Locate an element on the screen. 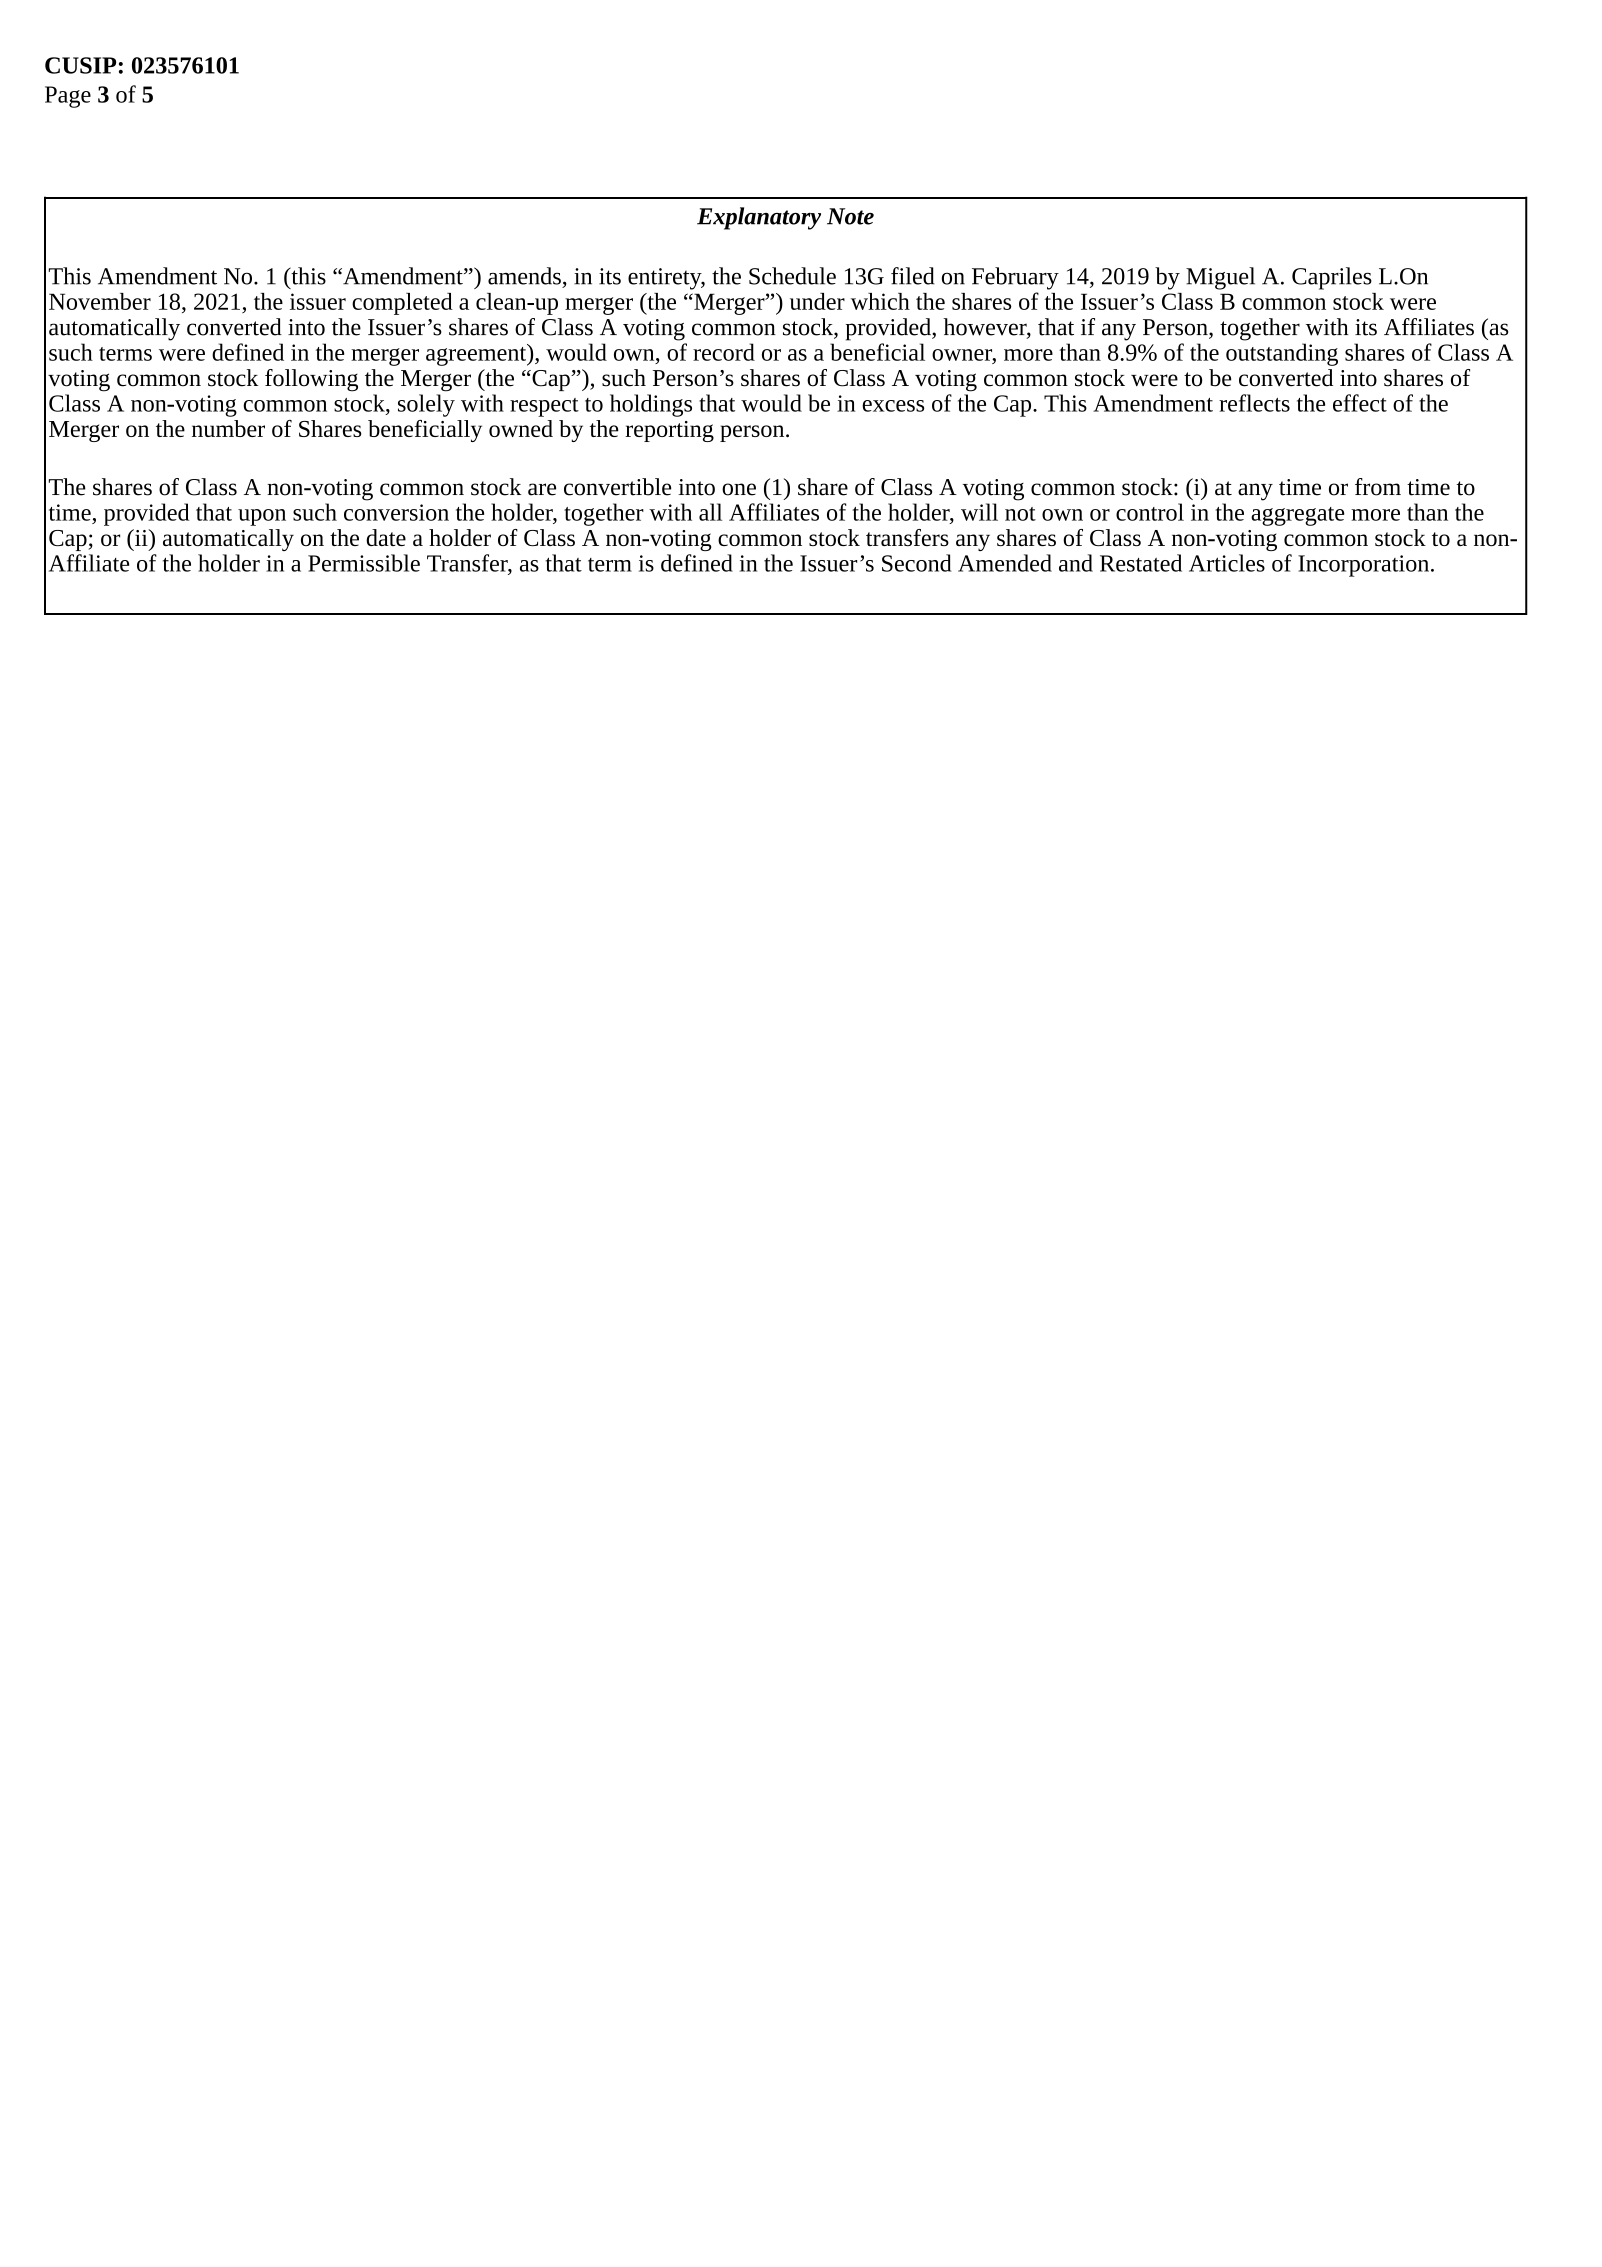 The image size is (1602, 2267). outstanding is located at coordinates (1282, 354).
